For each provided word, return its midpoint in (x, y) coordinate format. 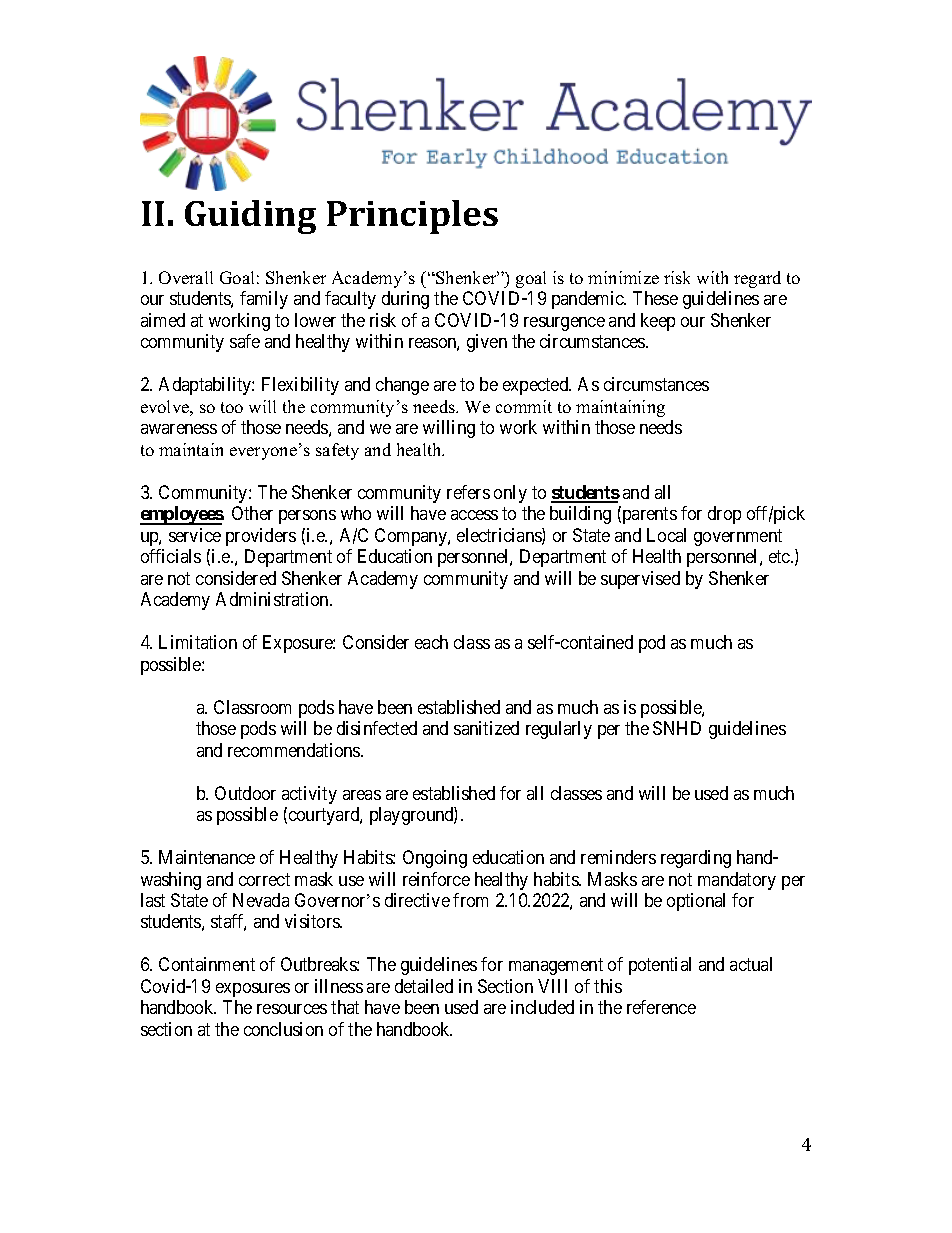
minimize (623, 277)
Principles (412, 217)
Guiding (250, 217)
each (431, 642)
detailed (424, 986)
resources (292, 1009)
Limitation (198, 642)
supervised (640, 580)
